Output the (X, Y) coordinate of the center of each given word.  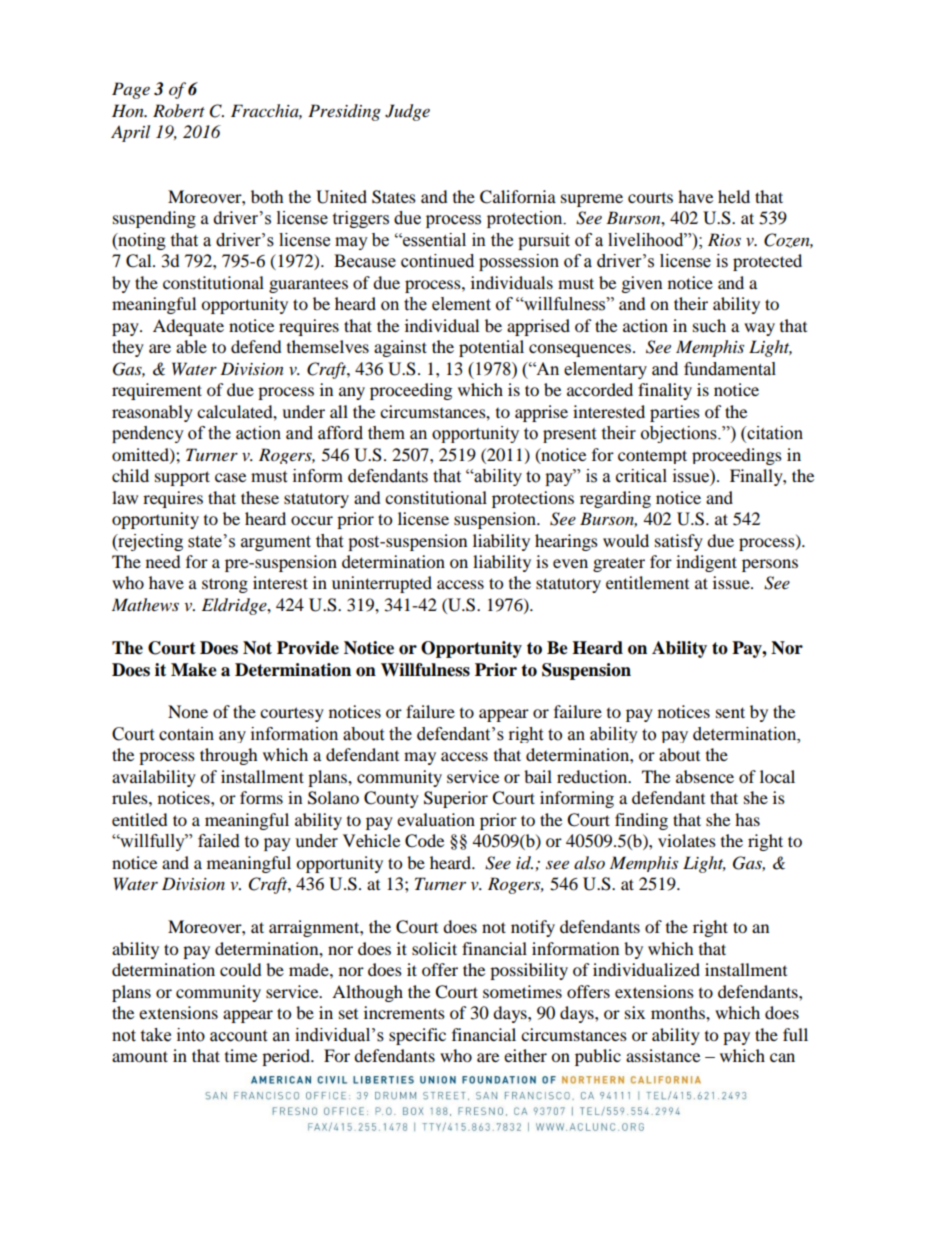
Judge (407, 112)
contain (186, 734)
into (191, 1035)
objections (680, 434)
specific (417, 1036)
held (734, 196)
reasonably (152, 413)
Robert (179, 110)
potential (491, 348)
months (679, 1012)
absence (705, 776)
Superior (456, 799)
